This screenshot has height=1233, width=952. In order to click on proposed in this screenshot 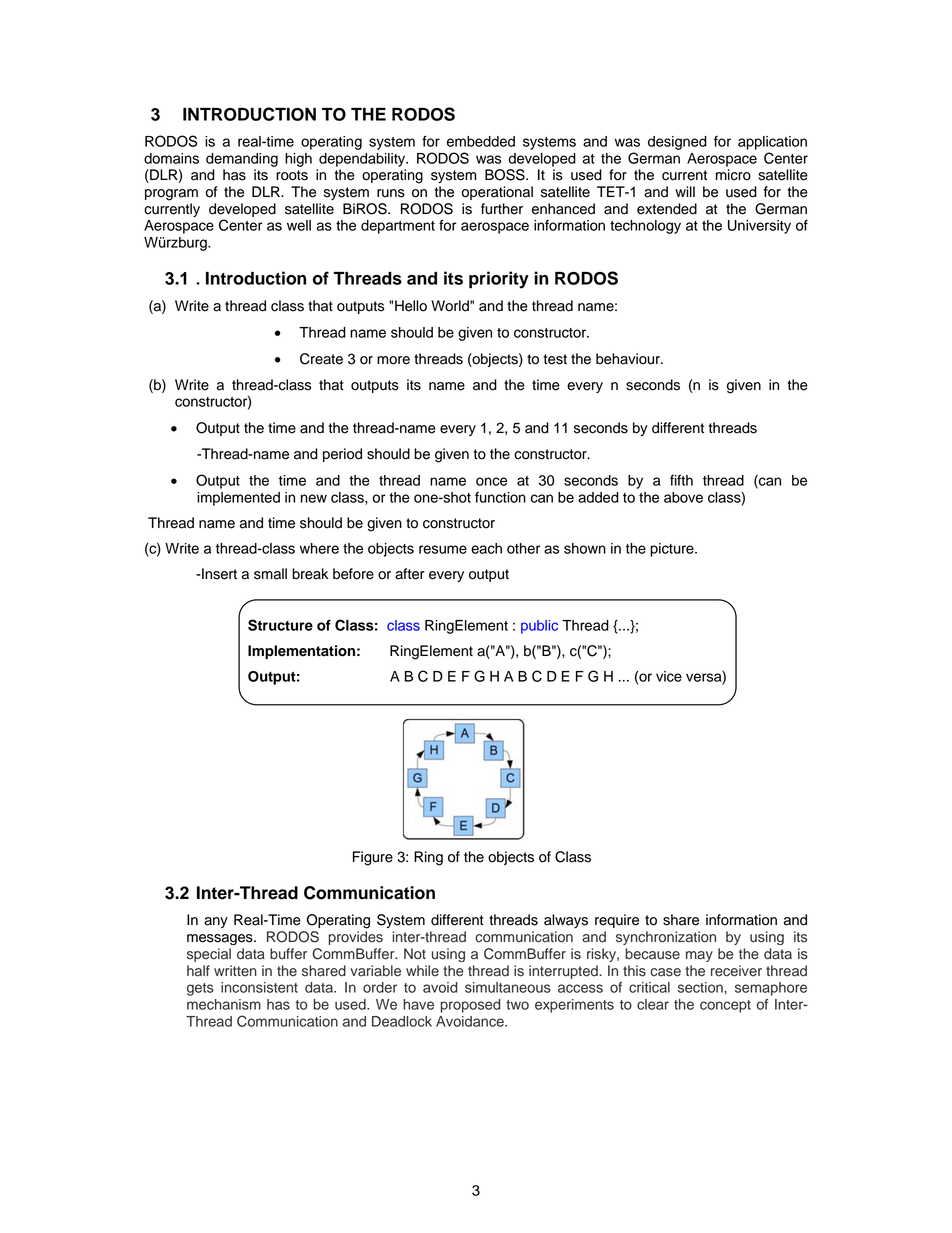, I will do `click(470, 1006)`.
